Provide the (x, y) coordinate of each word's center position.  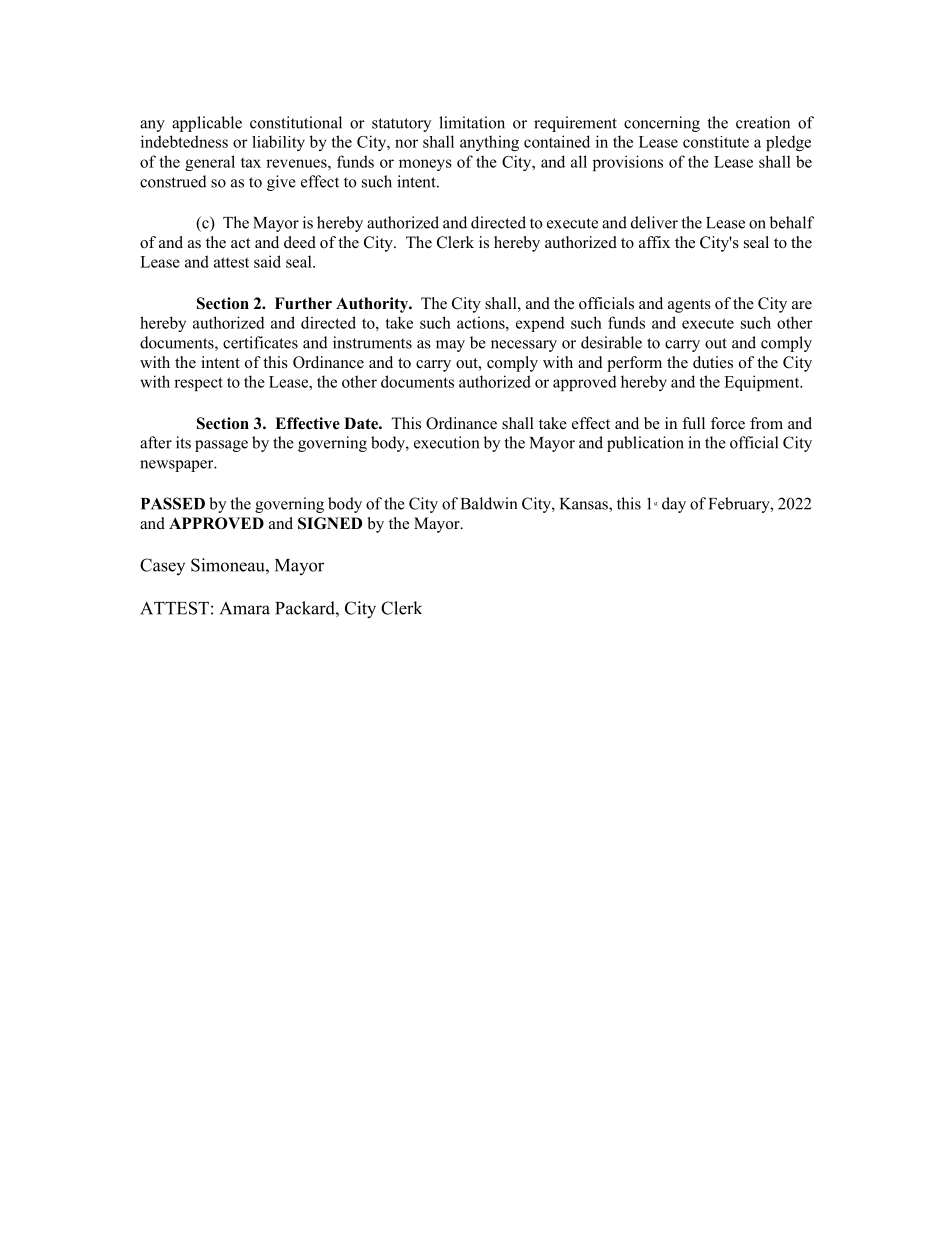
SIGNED (330, 523)
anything (489, 143)
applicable (207, 124)
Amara (245, 608)
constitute (716, 142)
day (674, 505)
